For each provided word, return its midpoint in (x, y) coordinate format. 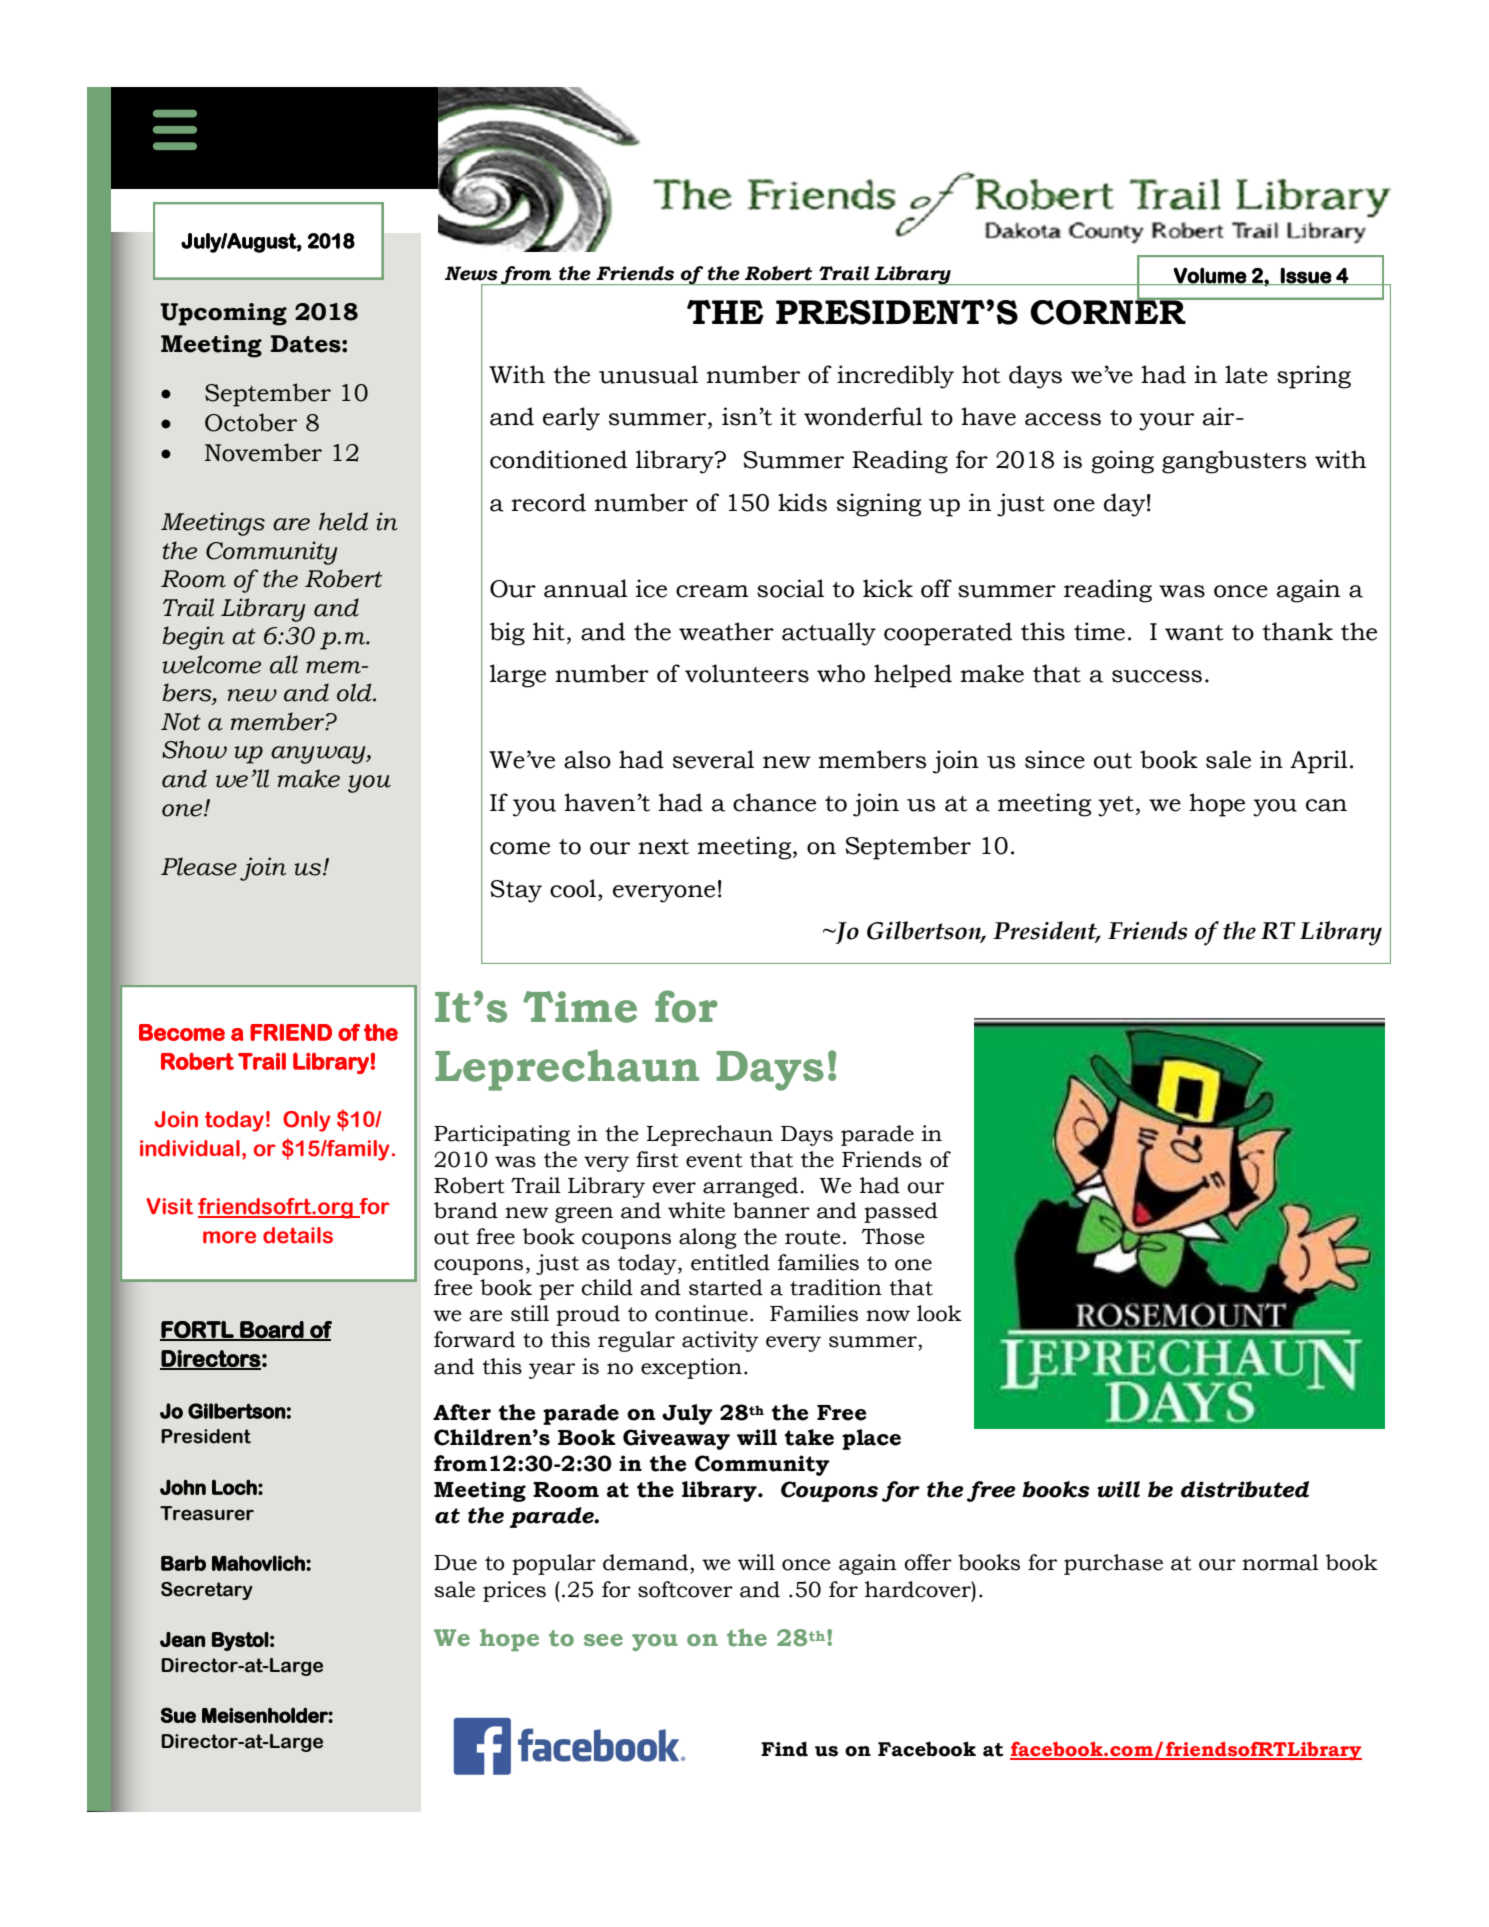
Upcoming (223, 314)
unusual (648, 374)
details (298, 1235)
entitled (730, 1262)
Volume (1210, 276)
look (939, 1313)
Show (194, 749)
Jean (182, 1639)
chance (774, 802)
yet (1116, 806)
